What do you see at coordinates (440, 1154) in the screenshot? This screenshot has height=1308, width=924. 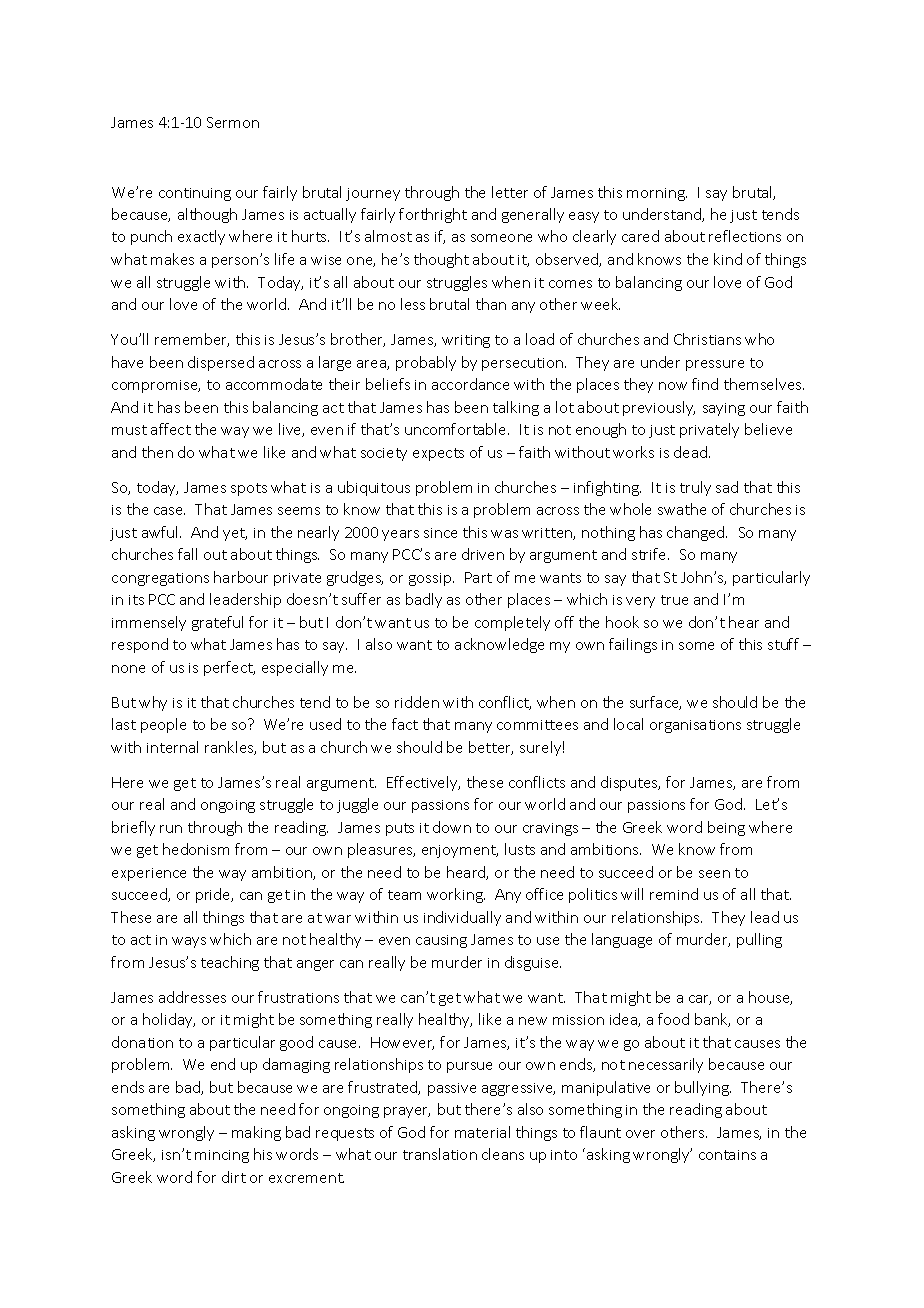 I see `translation` at bounding box center [440, 1154].
